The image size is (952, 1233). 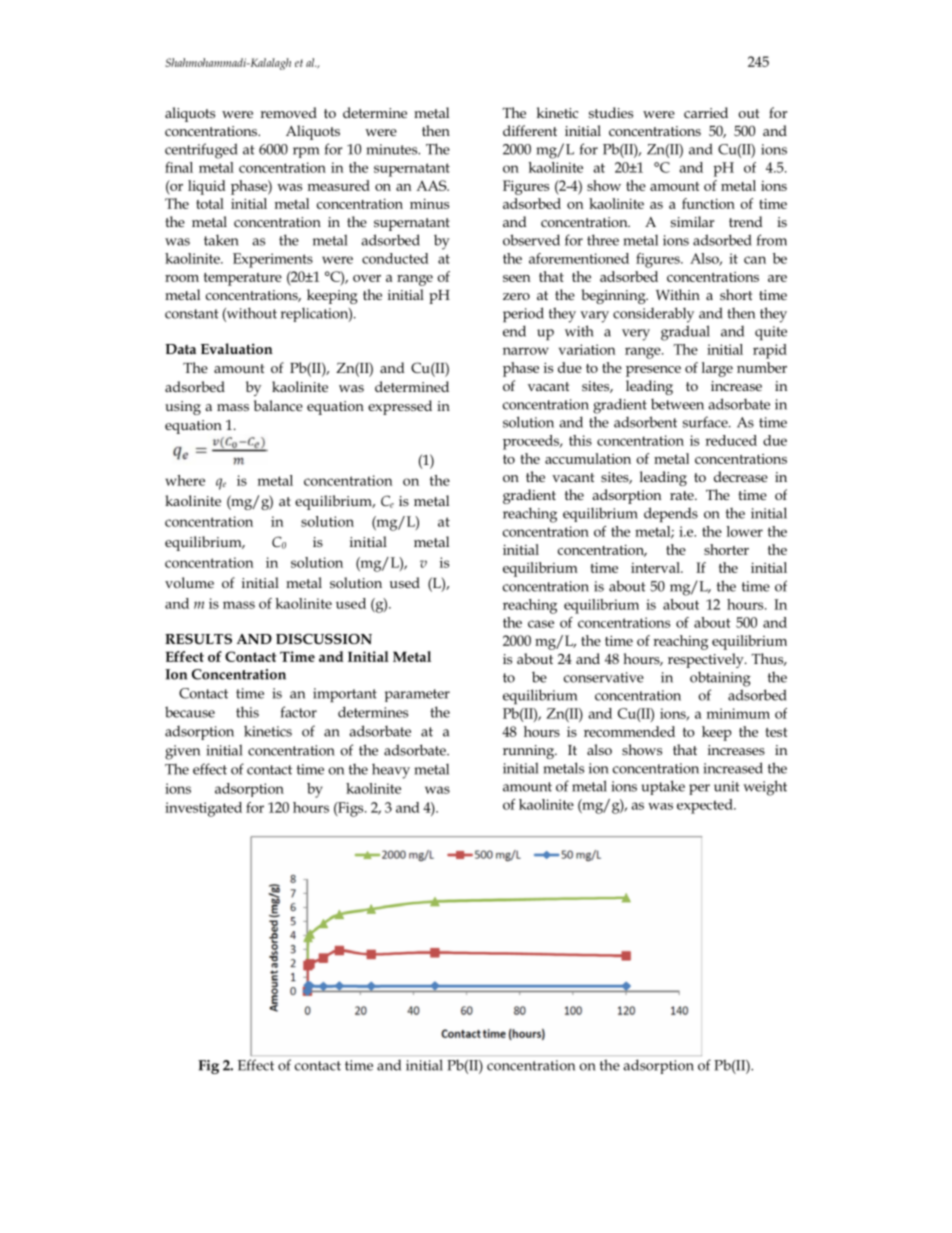 What do you see at coordinates (400, 407) in the page?
I see `expressed` at bounding box center [400, 407].
